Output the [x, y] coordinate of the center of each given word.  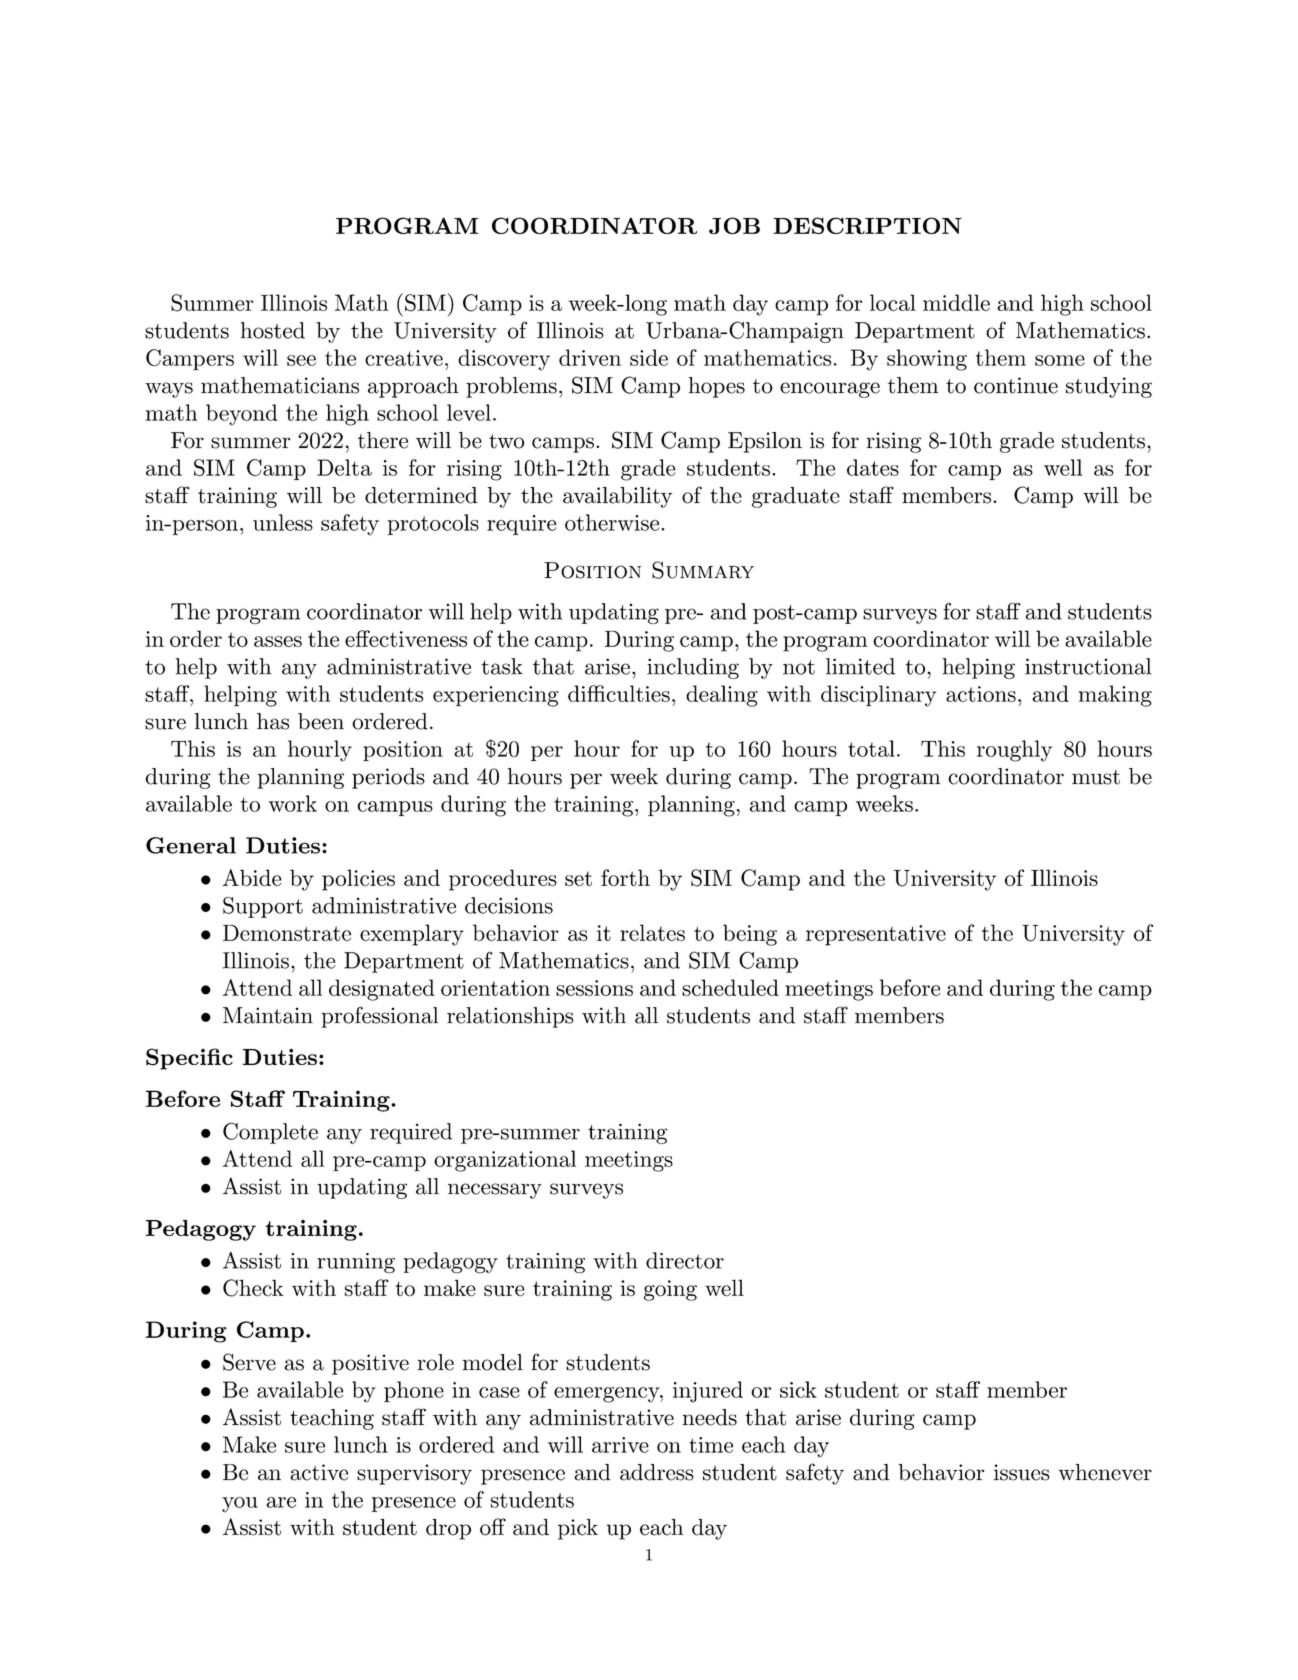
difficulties [619, 693]
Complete [270, 1133]
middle [956, 302]
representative [876, 935]
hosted [273, 330]
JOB [734, 225]
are [281, 1502]
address [657, 1472]
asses [278, 641]
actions [981, 694]
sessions [594, 988]
